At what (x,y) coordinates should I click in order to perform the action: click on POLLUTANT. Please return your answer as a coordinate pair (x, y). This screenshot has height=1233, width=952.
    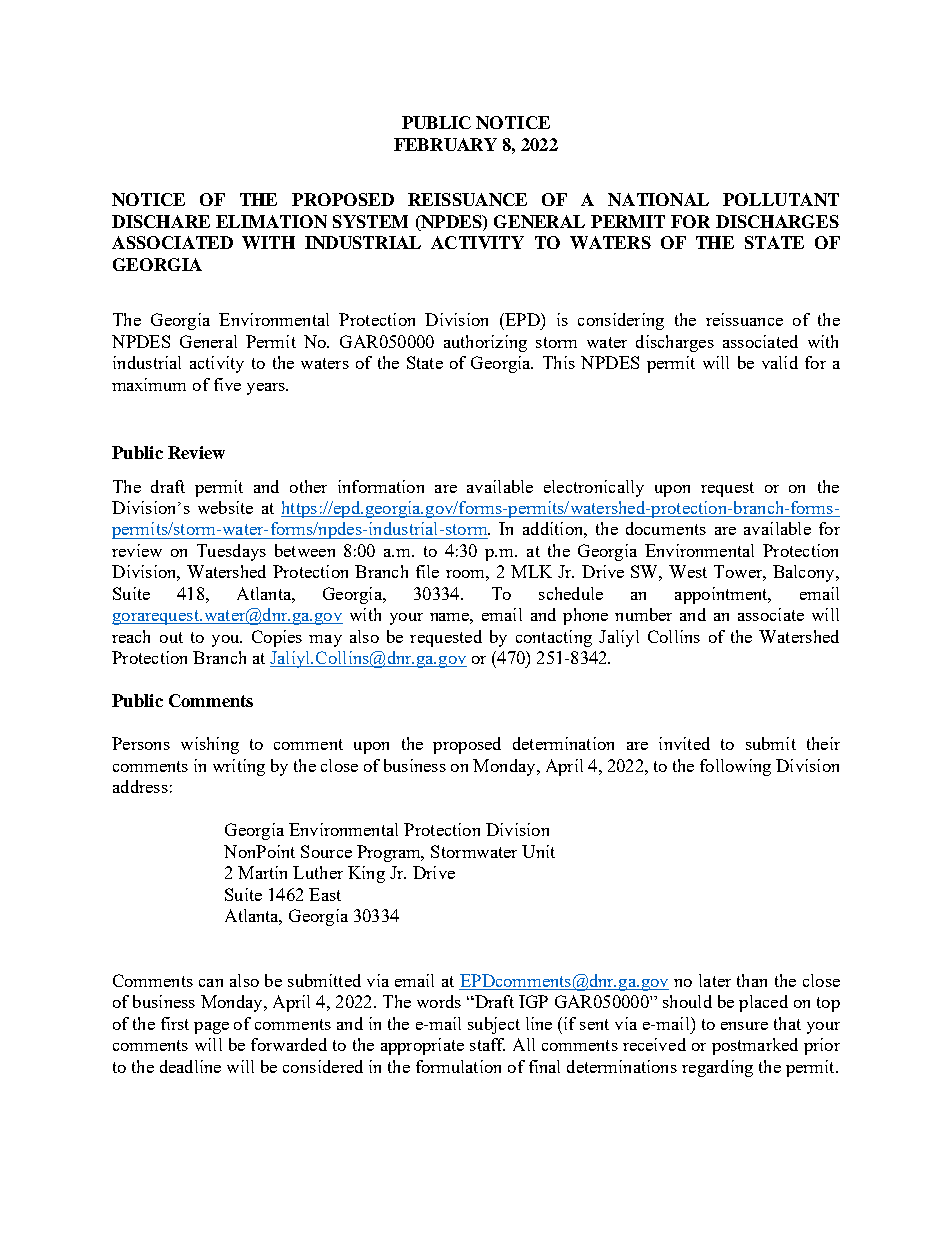
    Looking at the image, I should click on (781, 199).
